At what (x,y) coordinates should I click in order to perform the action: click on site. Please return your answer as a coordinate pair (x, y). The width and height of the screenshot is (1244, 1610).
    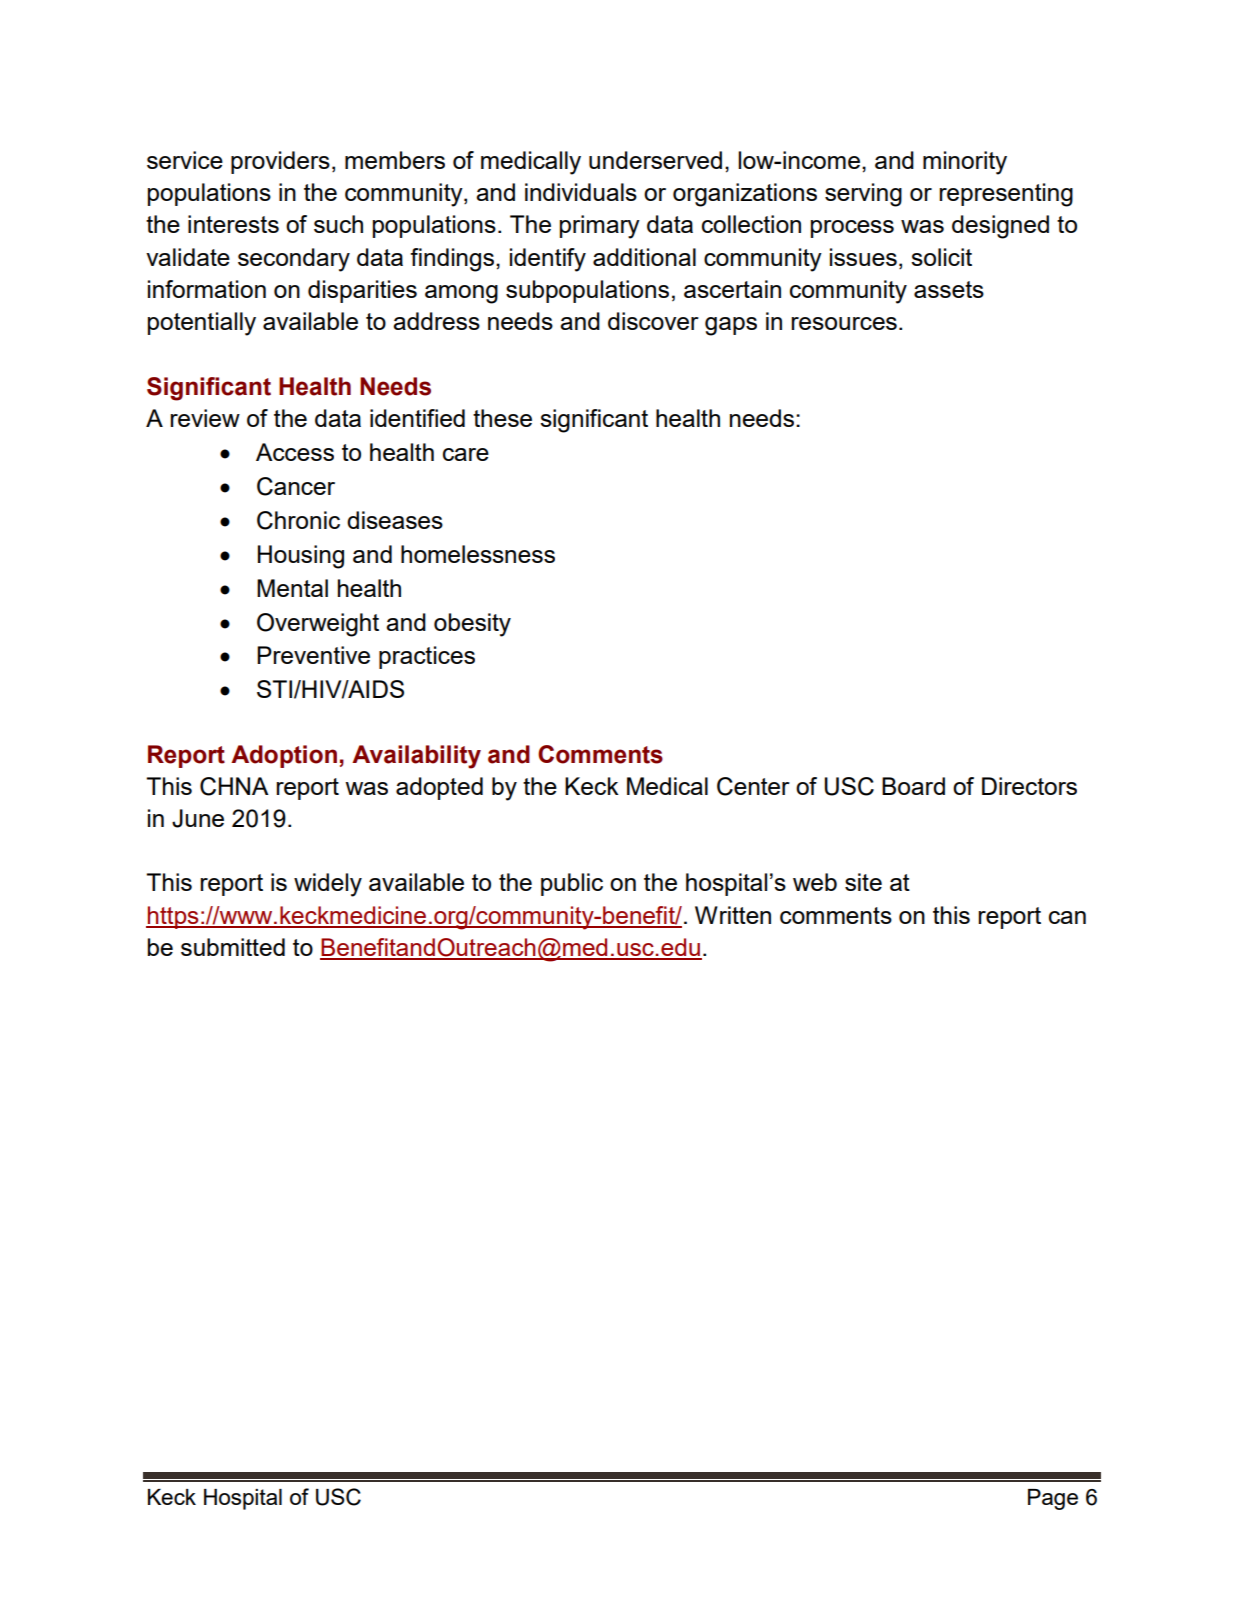
    Looking at the image, I should click on (863, 882).
